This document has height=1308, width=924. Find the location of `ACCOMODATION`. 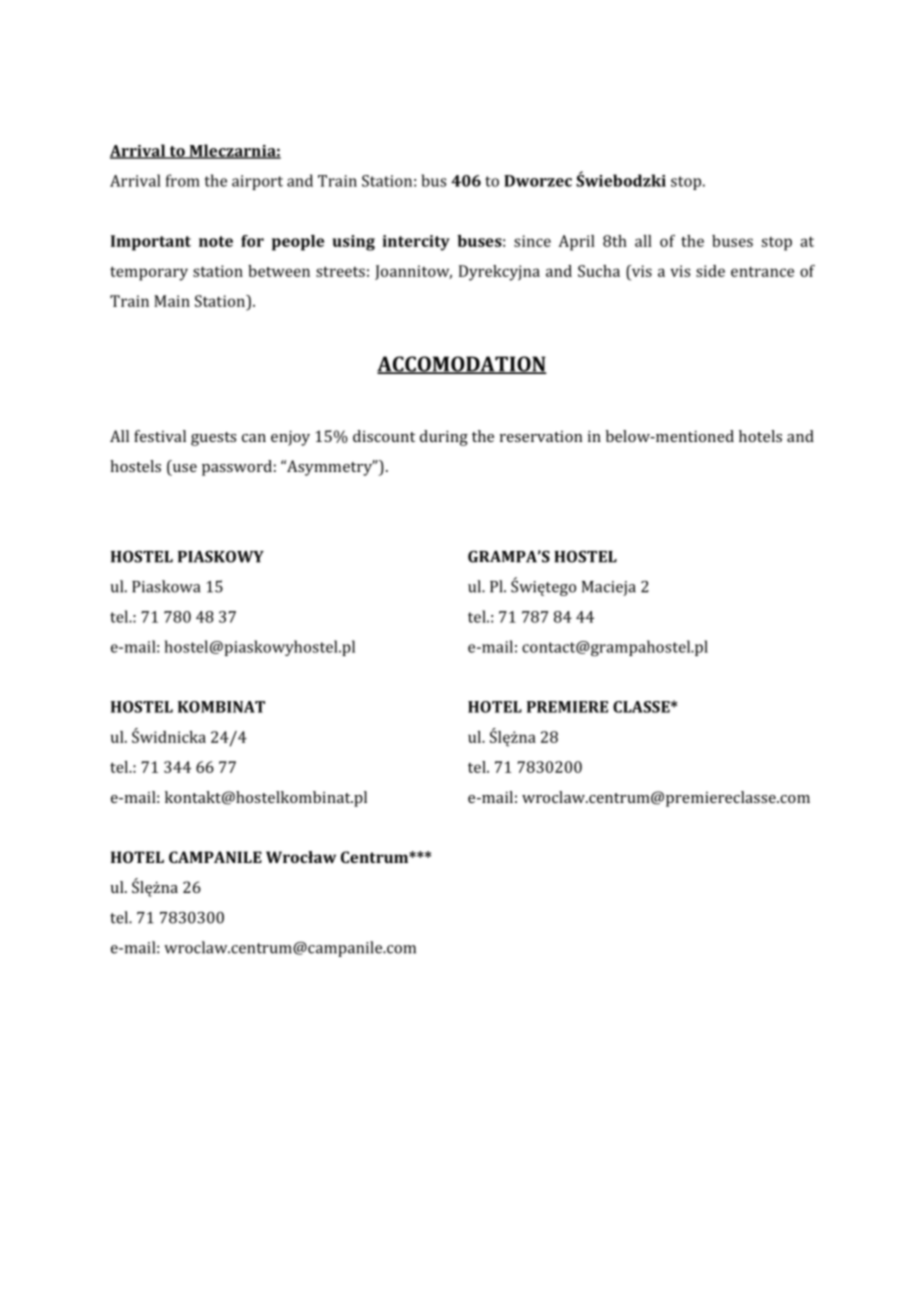

ACCOMODATION is located at coordinates (462, 365).
